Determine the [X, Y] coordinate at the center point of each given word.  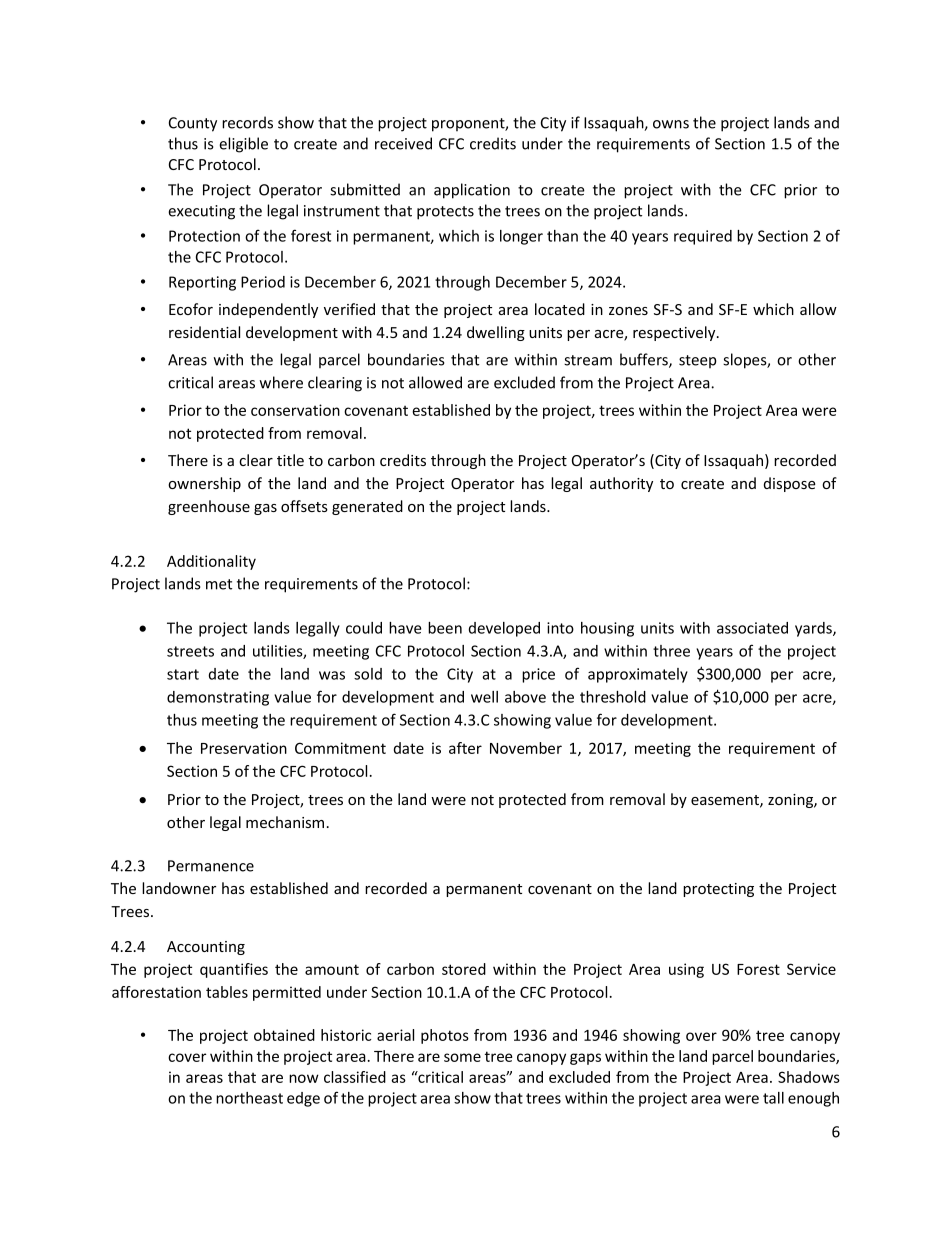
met [219, 584]
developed [504, 629]
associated [752, 628]
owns [671, 124]
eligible [243, 145]
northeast [249, 1098]
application [472, 191]
